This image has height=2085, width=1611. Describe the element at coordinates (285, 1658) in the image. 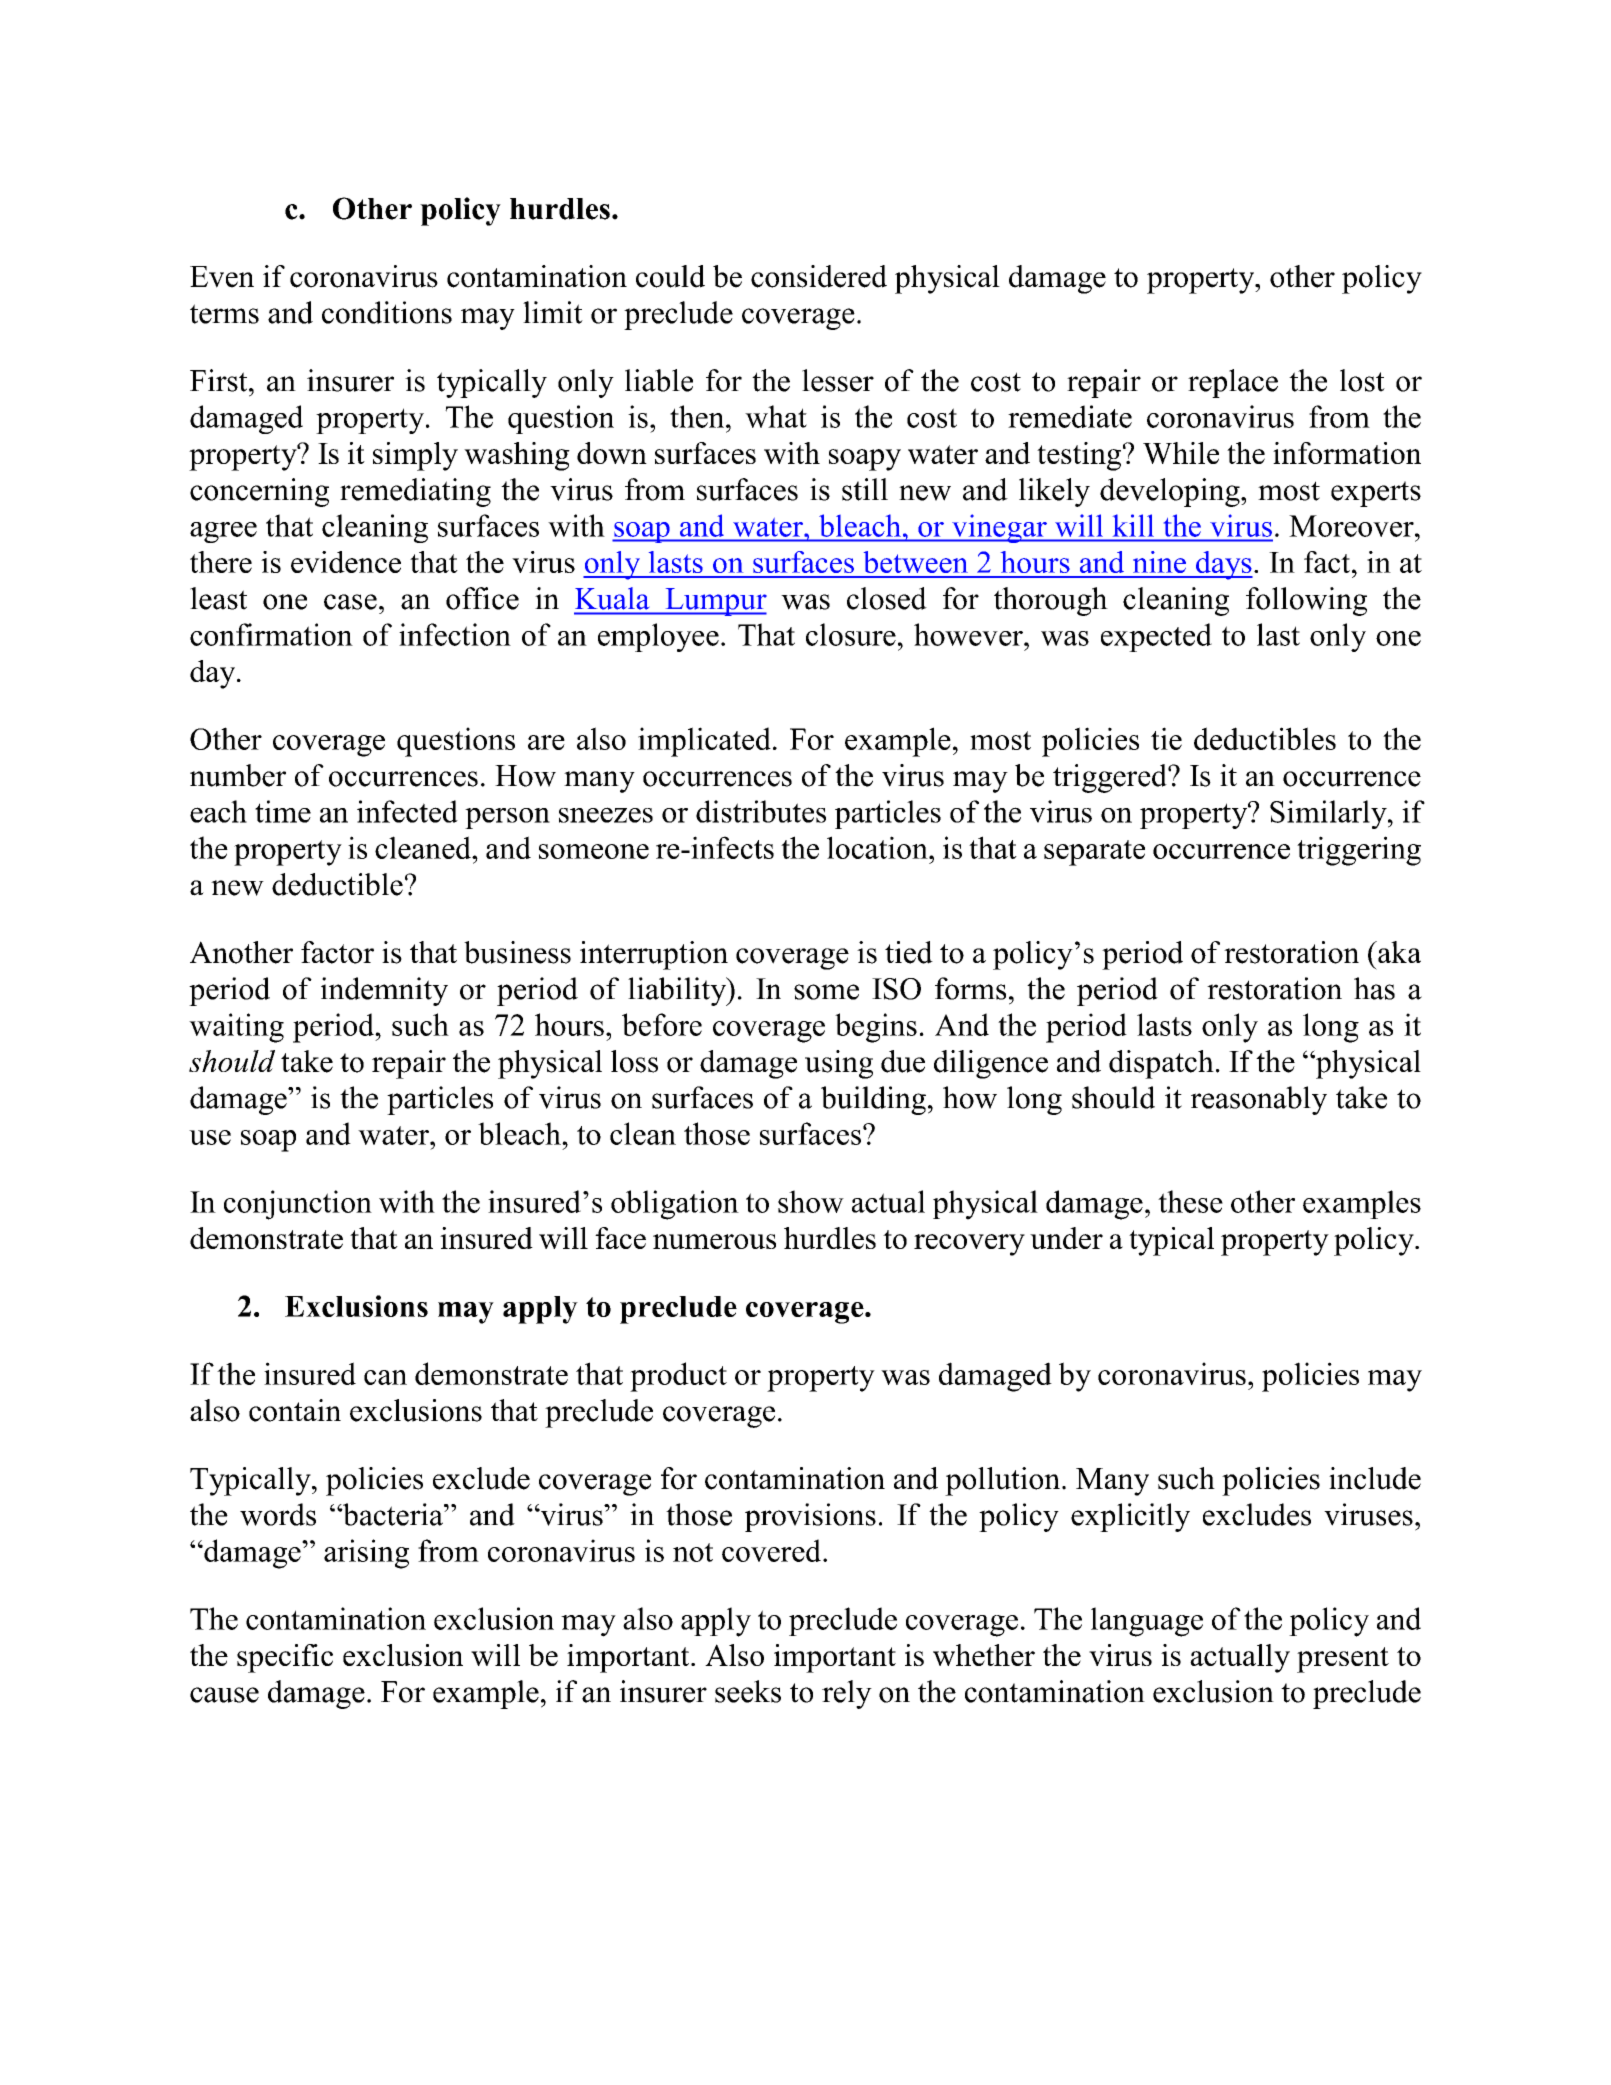

I see `specific` at that location.
